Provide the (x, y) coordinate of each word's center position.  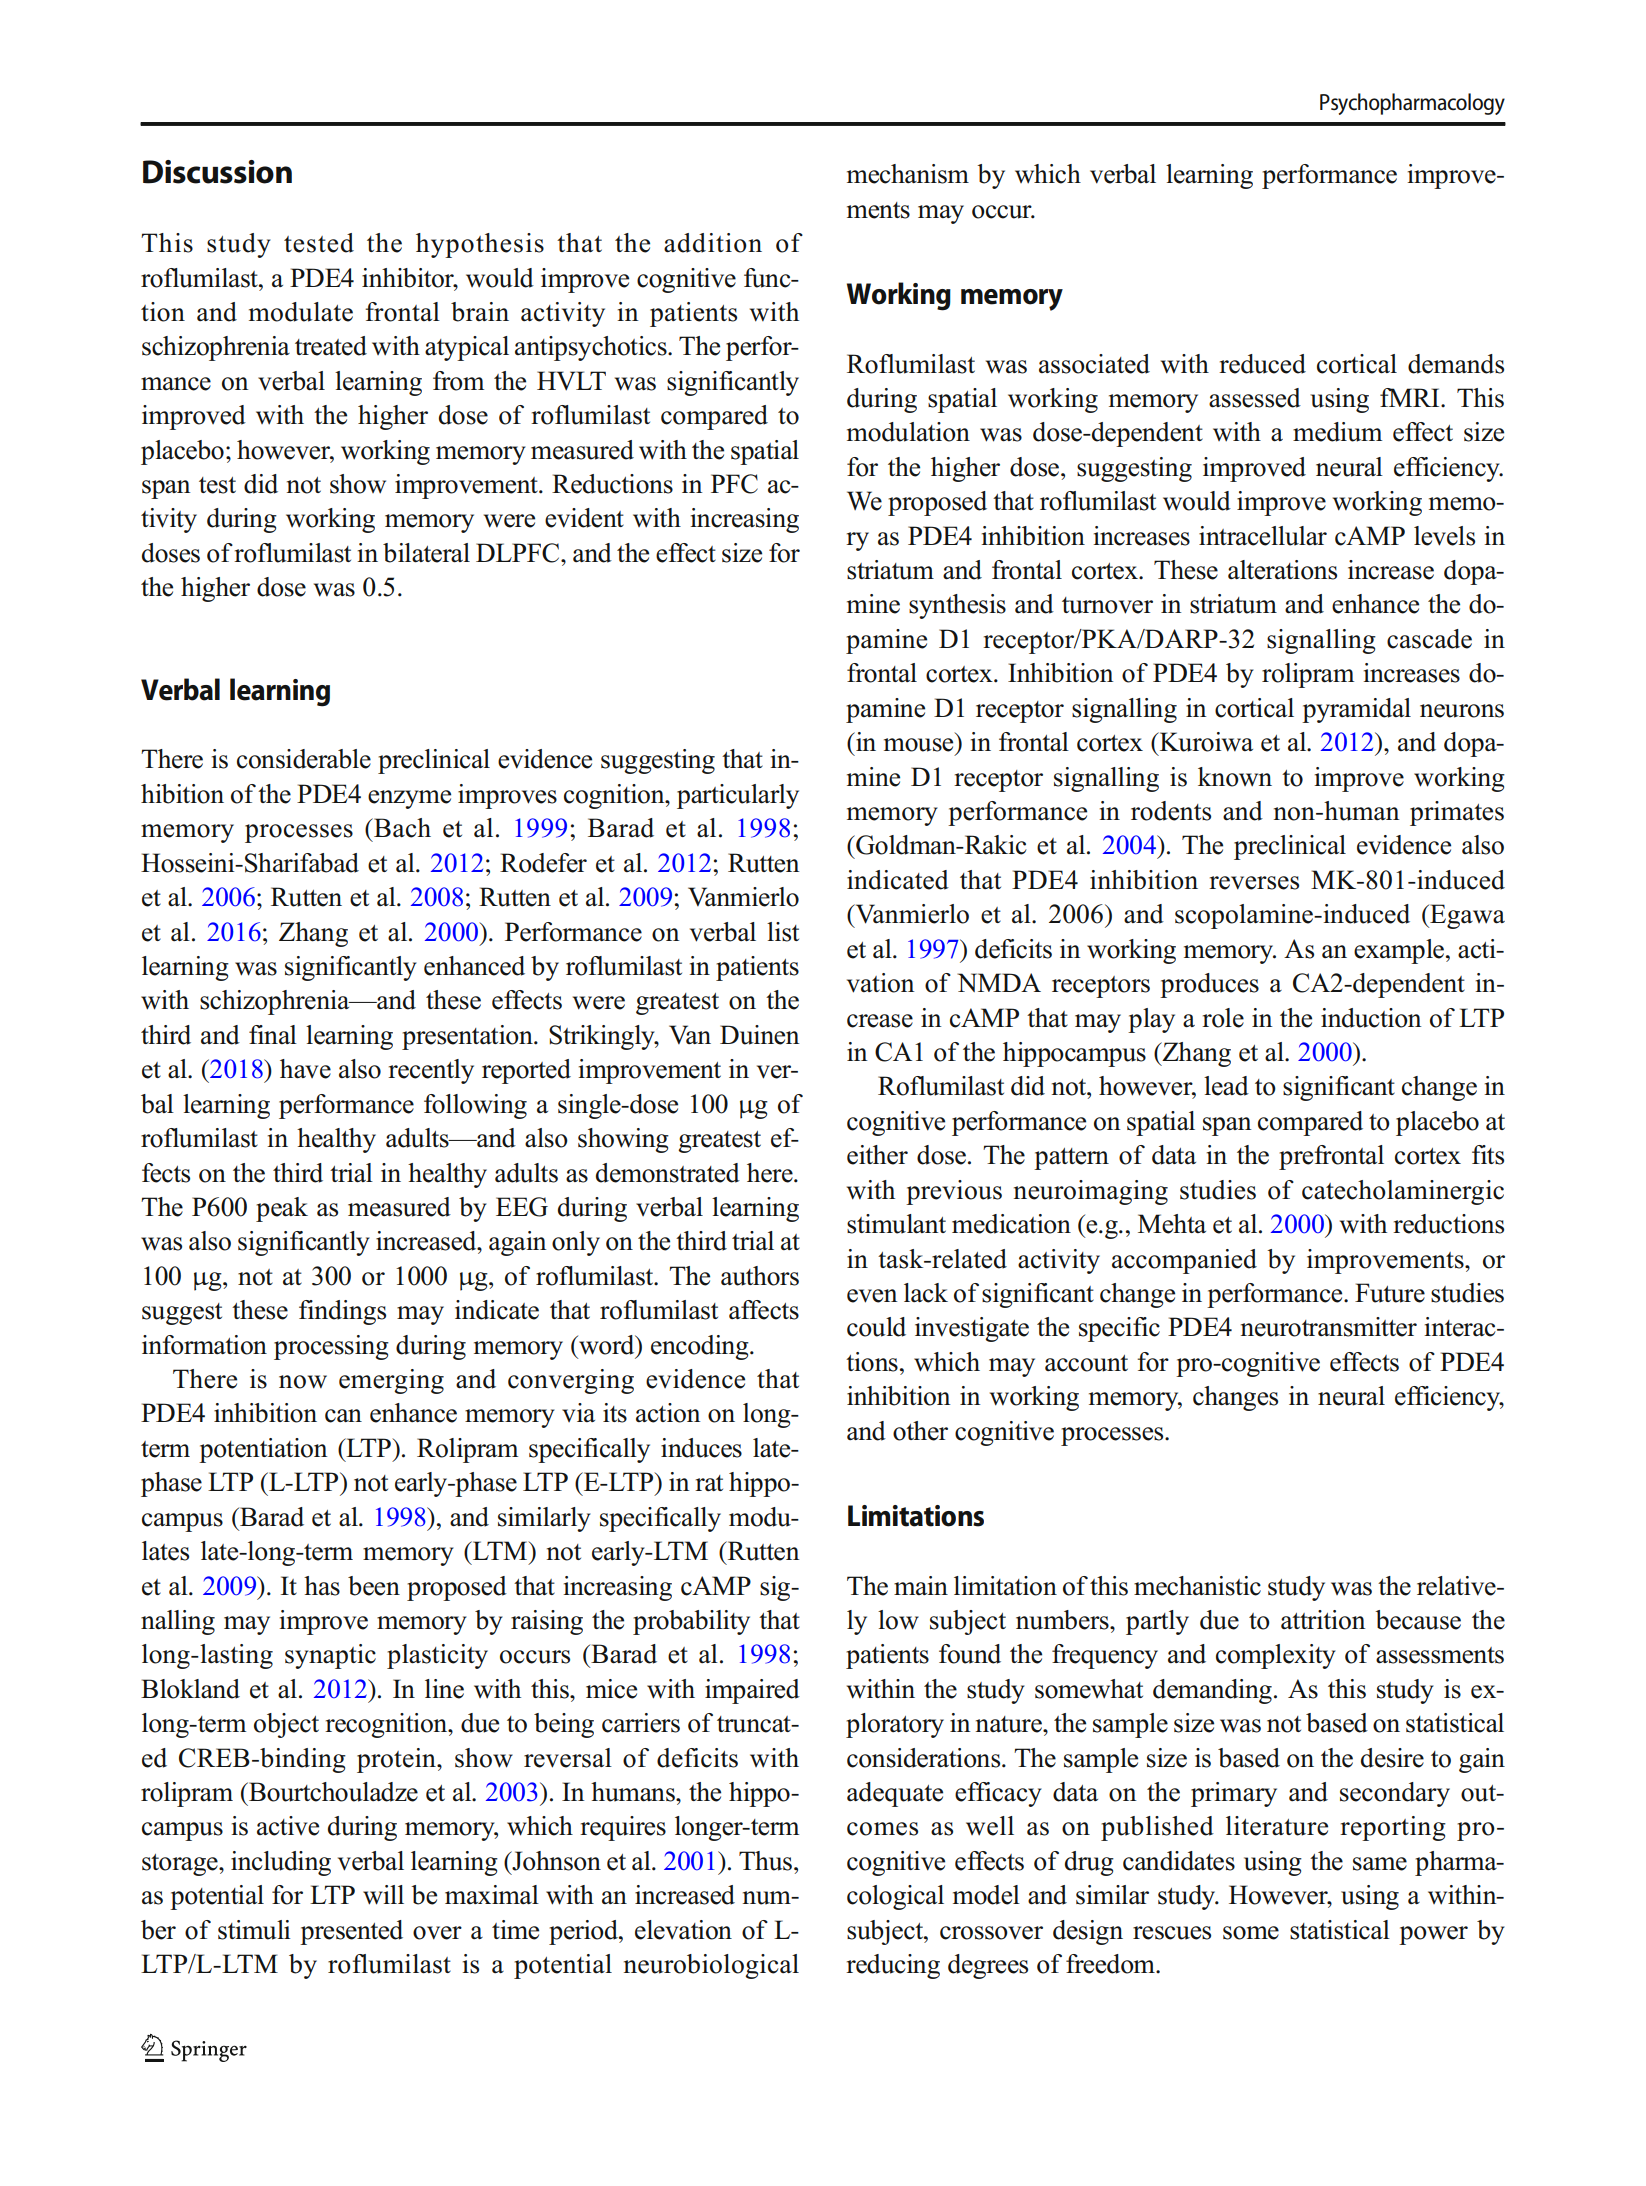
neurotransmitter (1329, 1327)
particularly (738, 796)
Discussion (217, 172)
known (1235, 777)
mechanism (908, 174)
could (876, 1327)
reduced (1262, 364)
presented (351, 1932)
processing (331, 1347)
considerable (304, 759)
